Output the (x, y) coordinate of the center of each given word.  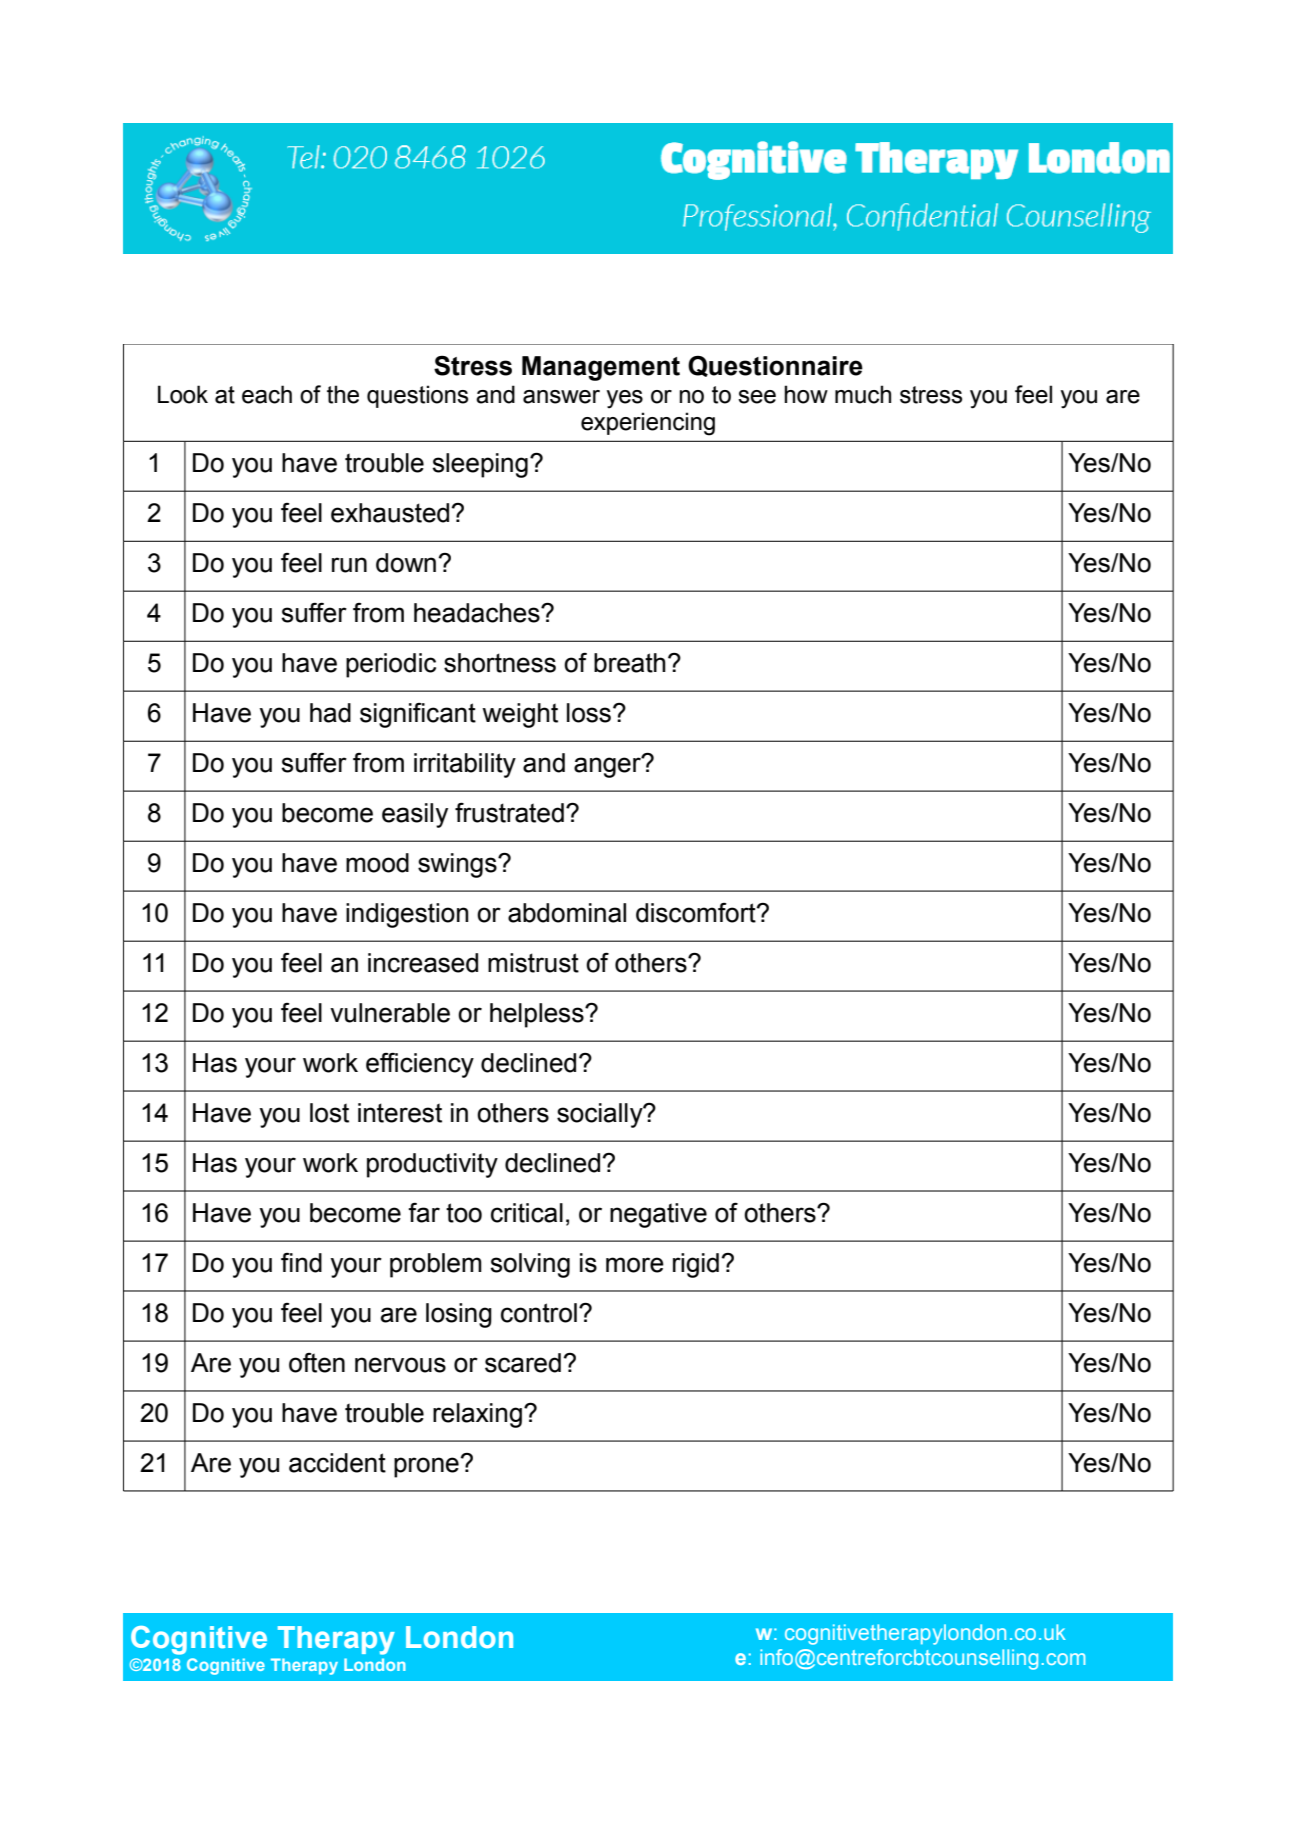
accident (337, 1463)
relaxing (477, 1415)
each (267, 394)
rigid (696, 1265)
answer (561, 397)
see (757, 397)
